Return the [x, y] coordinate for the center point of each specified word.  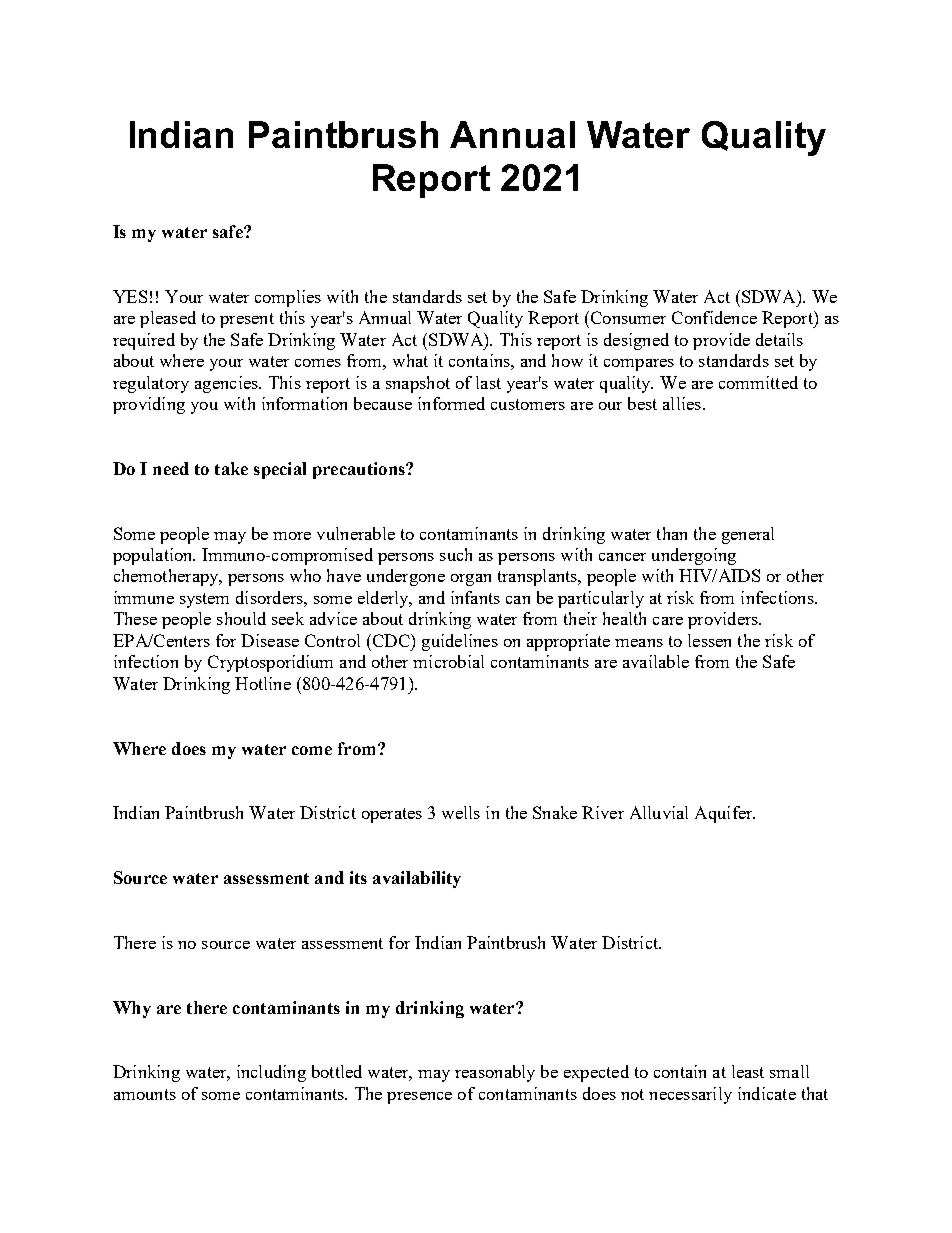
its [358, 877]
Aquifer [725, 814]
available [656, 661]
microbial [448, 661]
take [231, 468]
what [410, 360]
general [748, 535]
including [271, 1073]
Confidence [714, 317]
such [456, 554]
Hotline [263, 683]
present [247, 320]
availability [417, 879]
